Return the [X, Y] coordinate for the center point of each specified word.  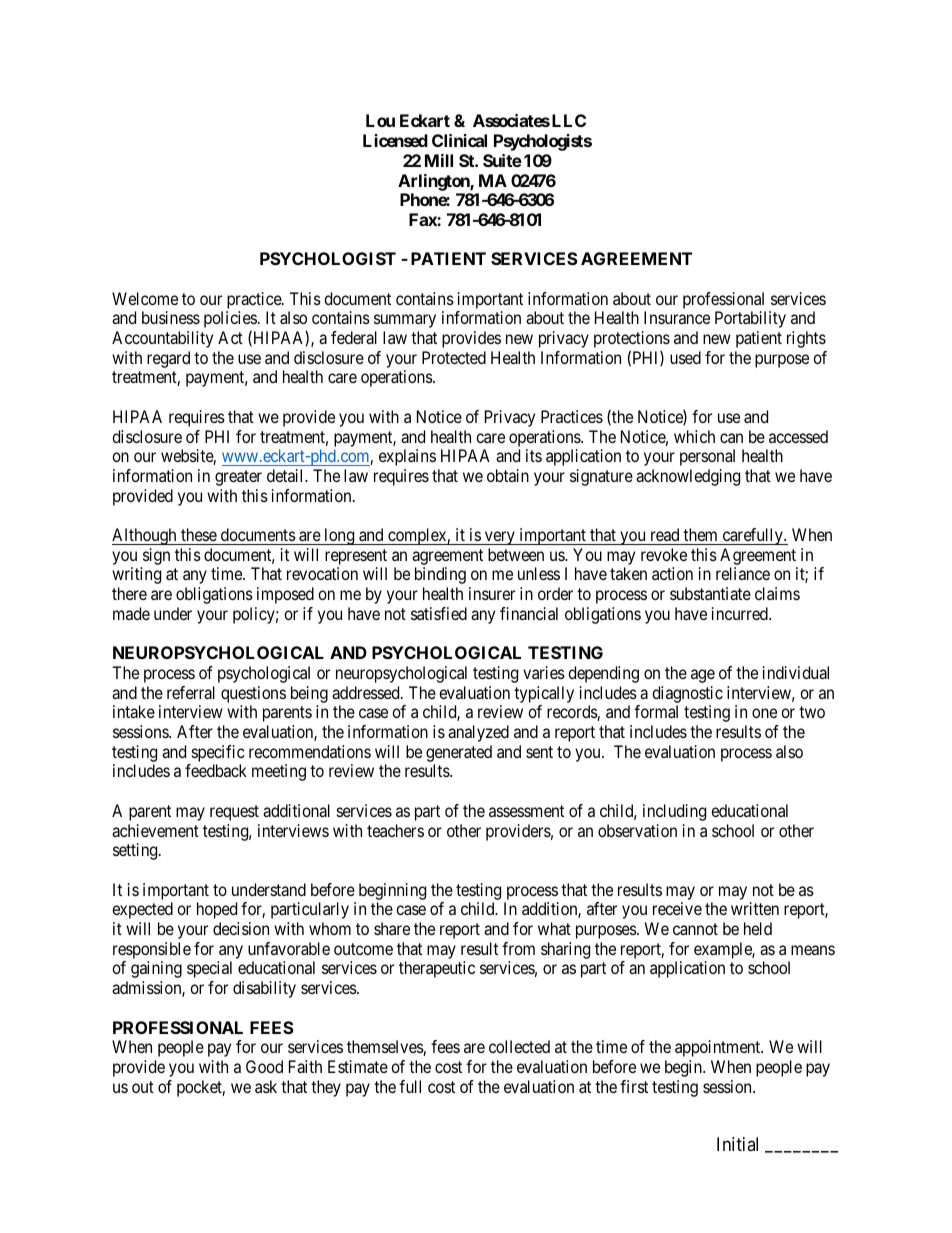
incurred [741, 613]
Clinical [459, 140]
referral [191, 692]
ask [266, 1086]
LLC [569, 120]
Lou [380, 120]
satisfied [439, 613]
